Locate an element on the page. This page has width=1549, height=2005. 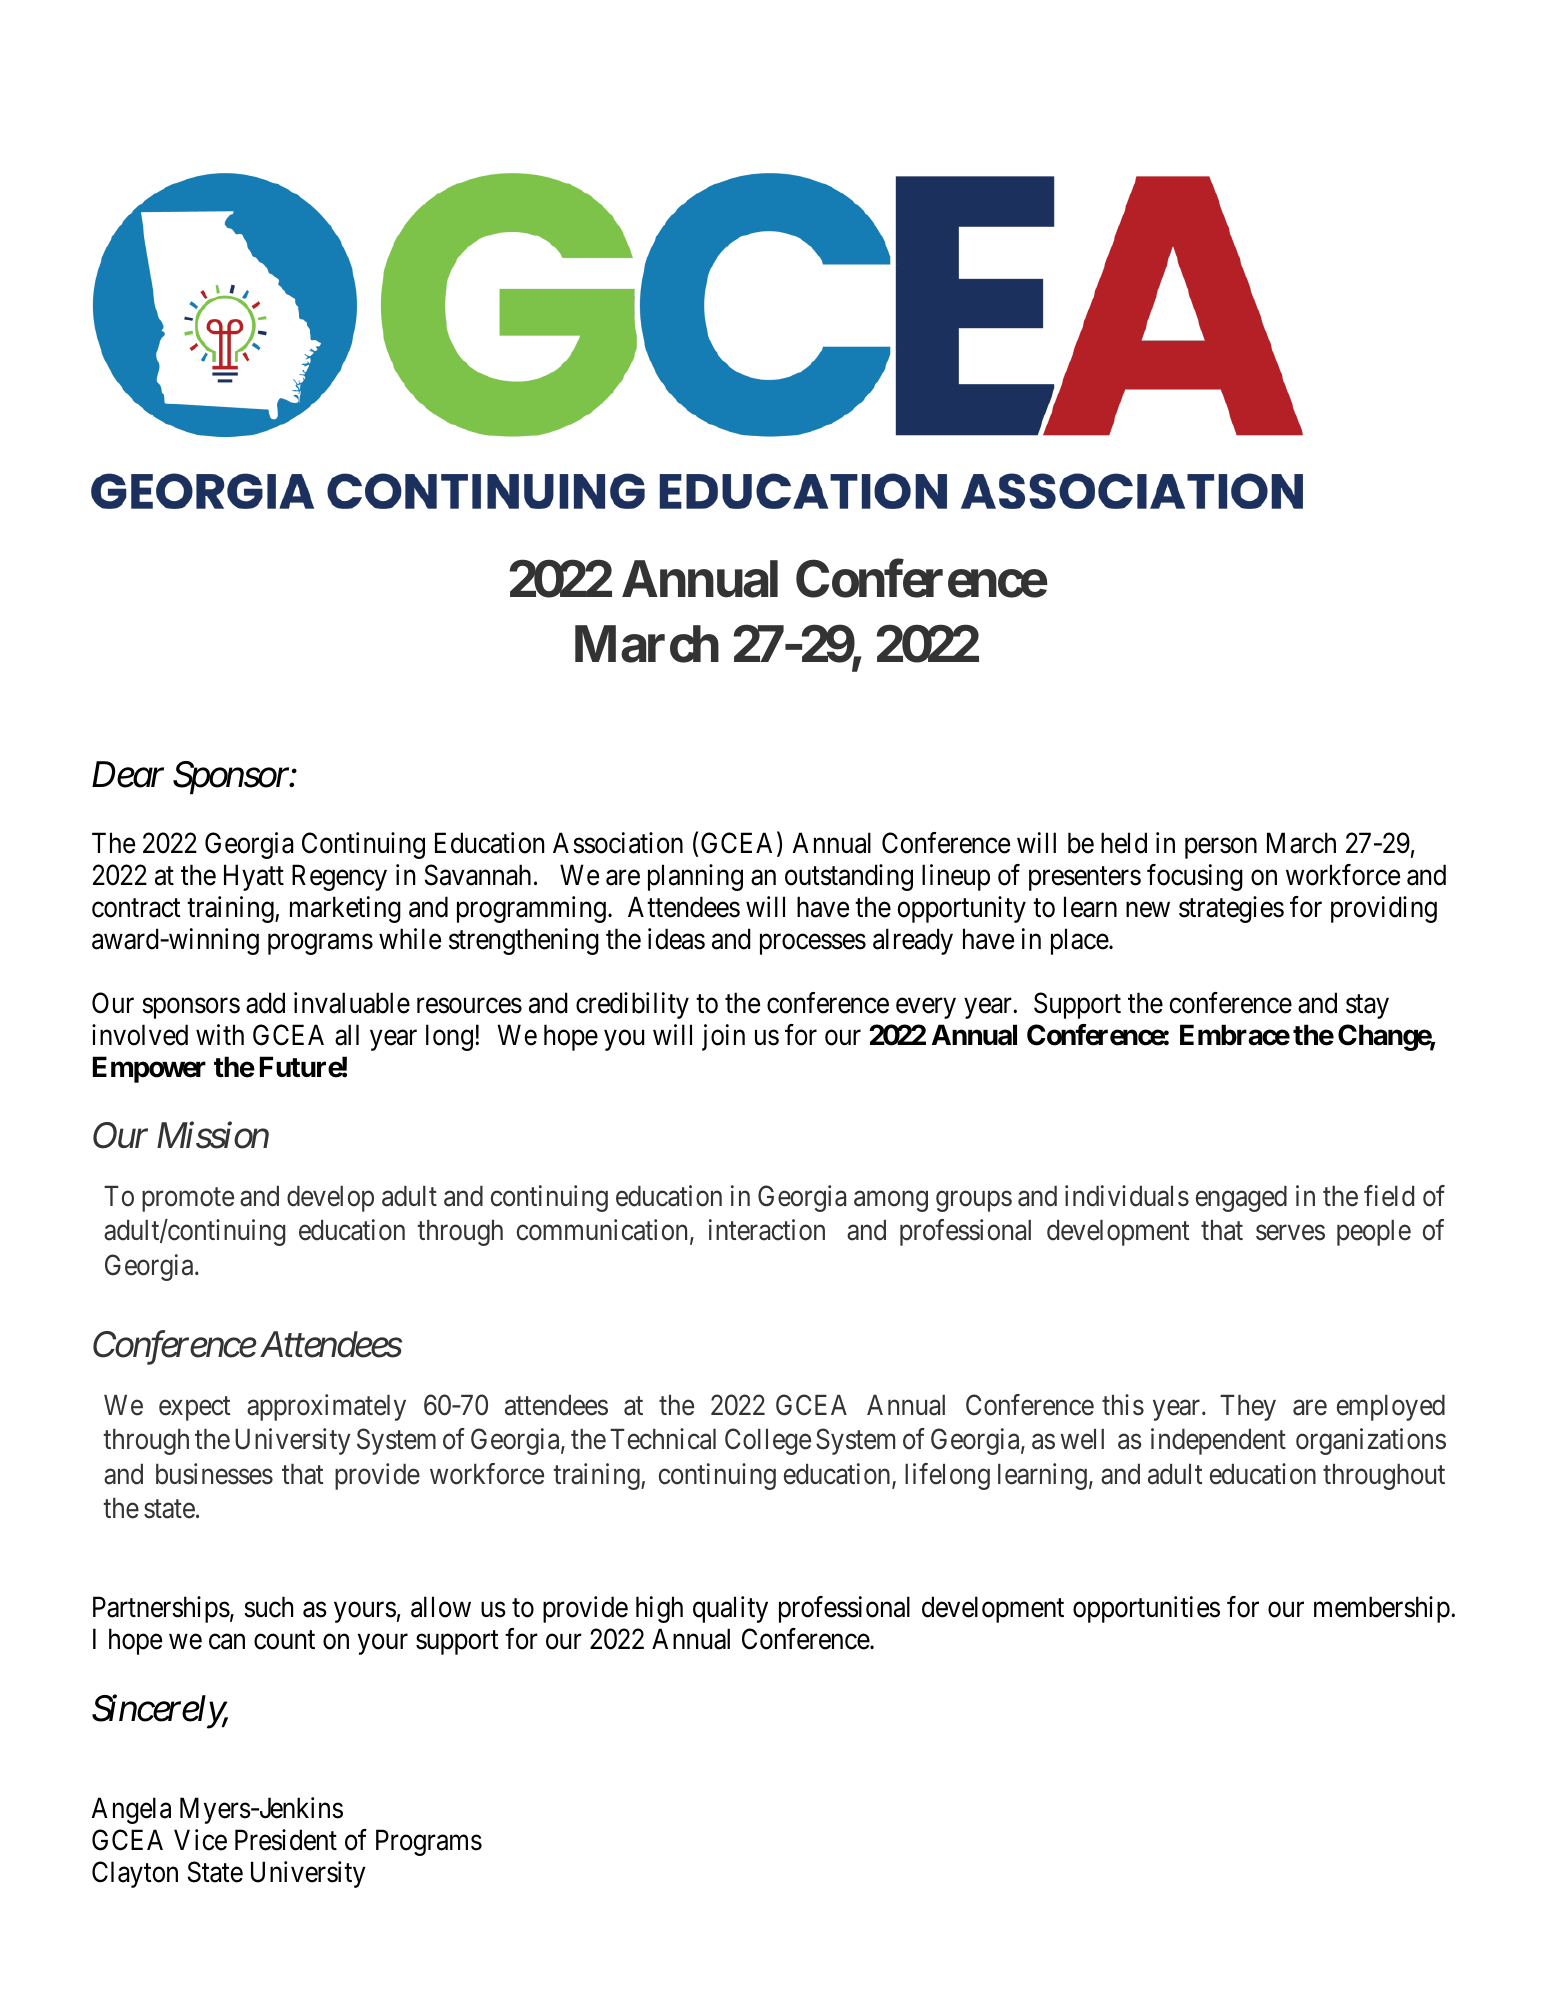
engaged is located at coordinates (1241, 1199).
